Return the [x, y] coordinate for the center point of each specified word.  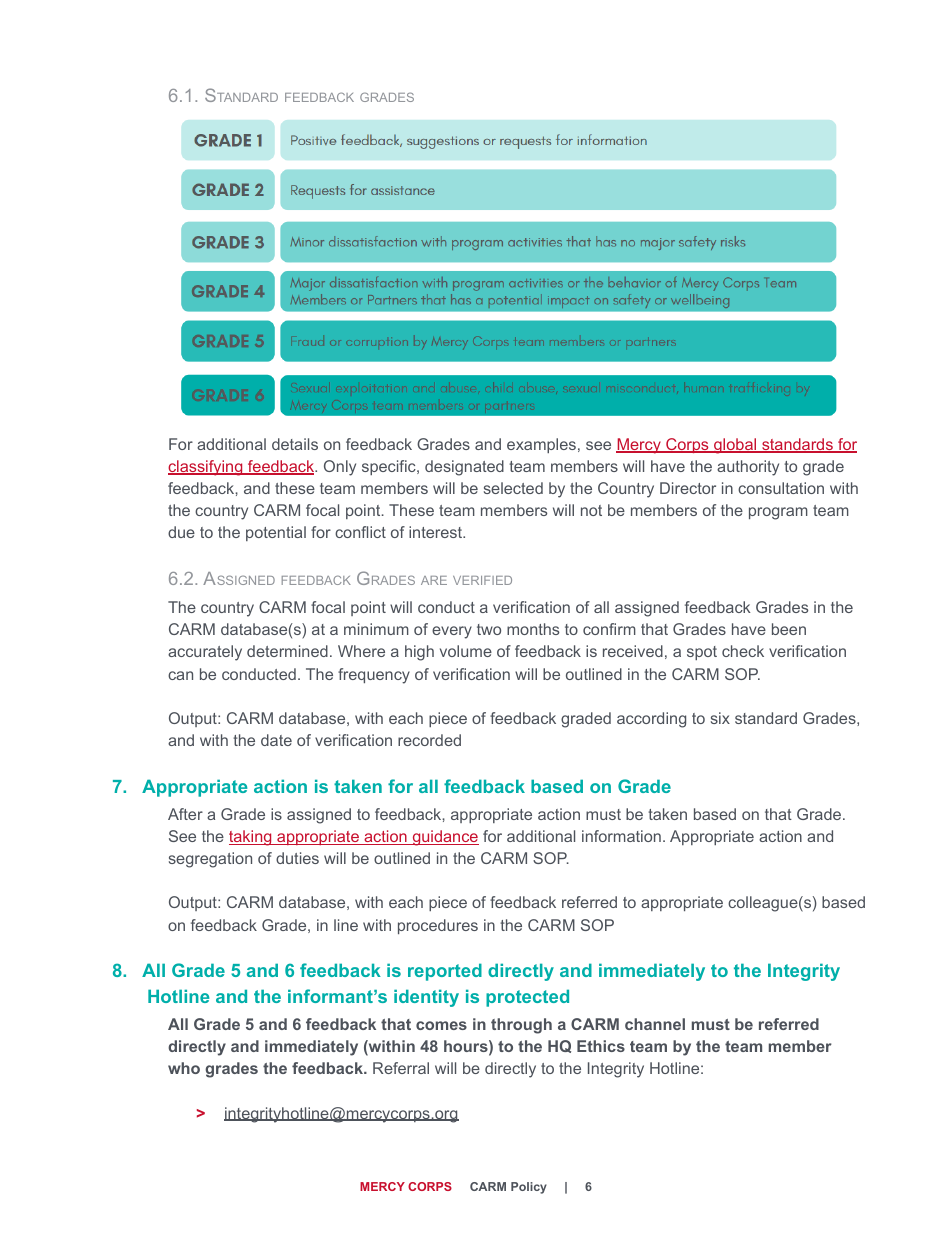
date [276, 740]
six [720, 718]
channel [655, 1024]
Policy [529, 1188]
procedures [438, 926]
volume [466, 651]
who [184, 1068]
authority [748, 468]
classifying [206, 468]
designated [464, 468]
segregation [210, 860]
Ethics [601, 1046]
